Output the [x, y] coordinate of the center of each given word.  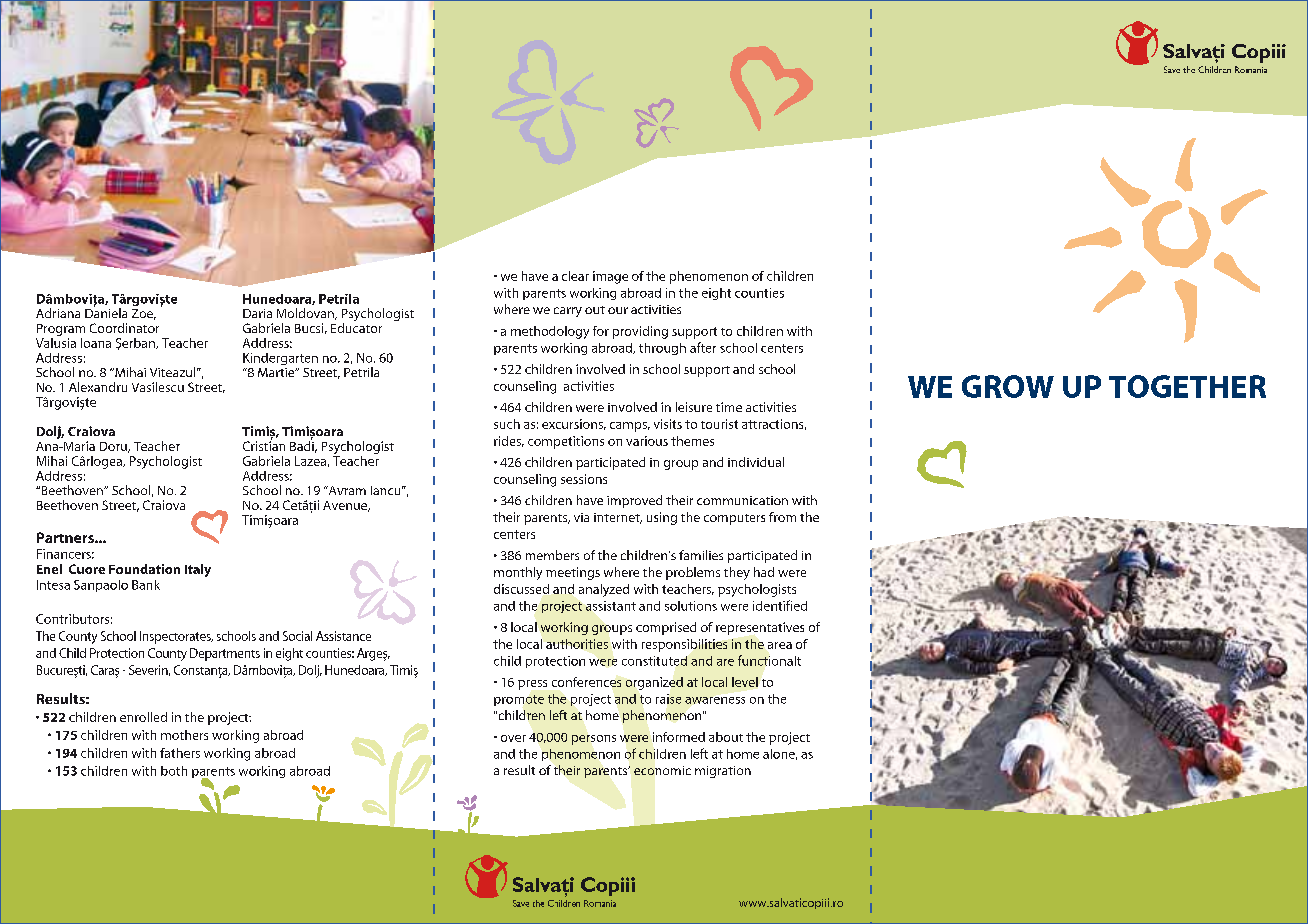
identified [780, 605]
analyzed [604, 590]
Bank [146, 585]
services [684, 441]
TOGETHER [1187, 386]
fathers [180, 753]
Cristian [264, 445]
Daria [257, 313]
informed [679, 737]
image [610, 277]
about [726, 737]
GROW [1008, 386]
